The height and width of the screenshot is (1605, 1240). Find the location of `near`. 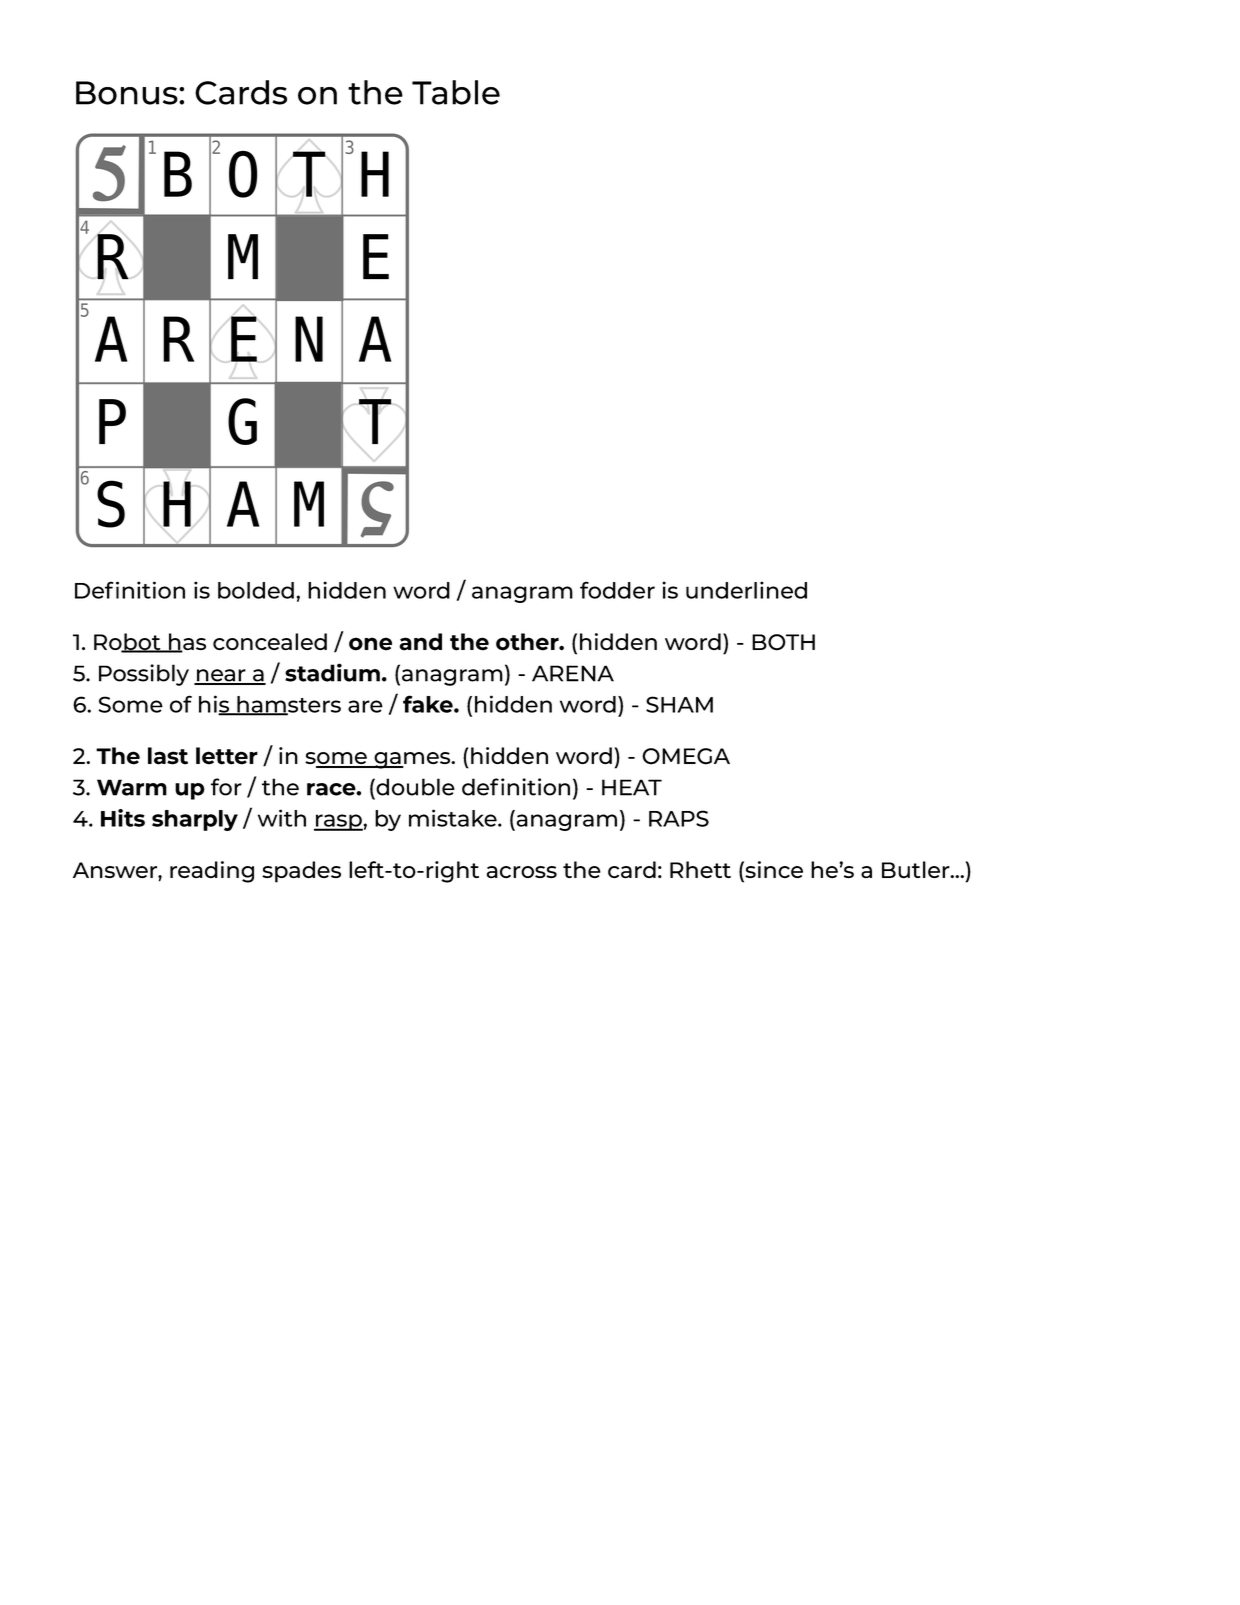

near is located at coordinates (221, 676).
